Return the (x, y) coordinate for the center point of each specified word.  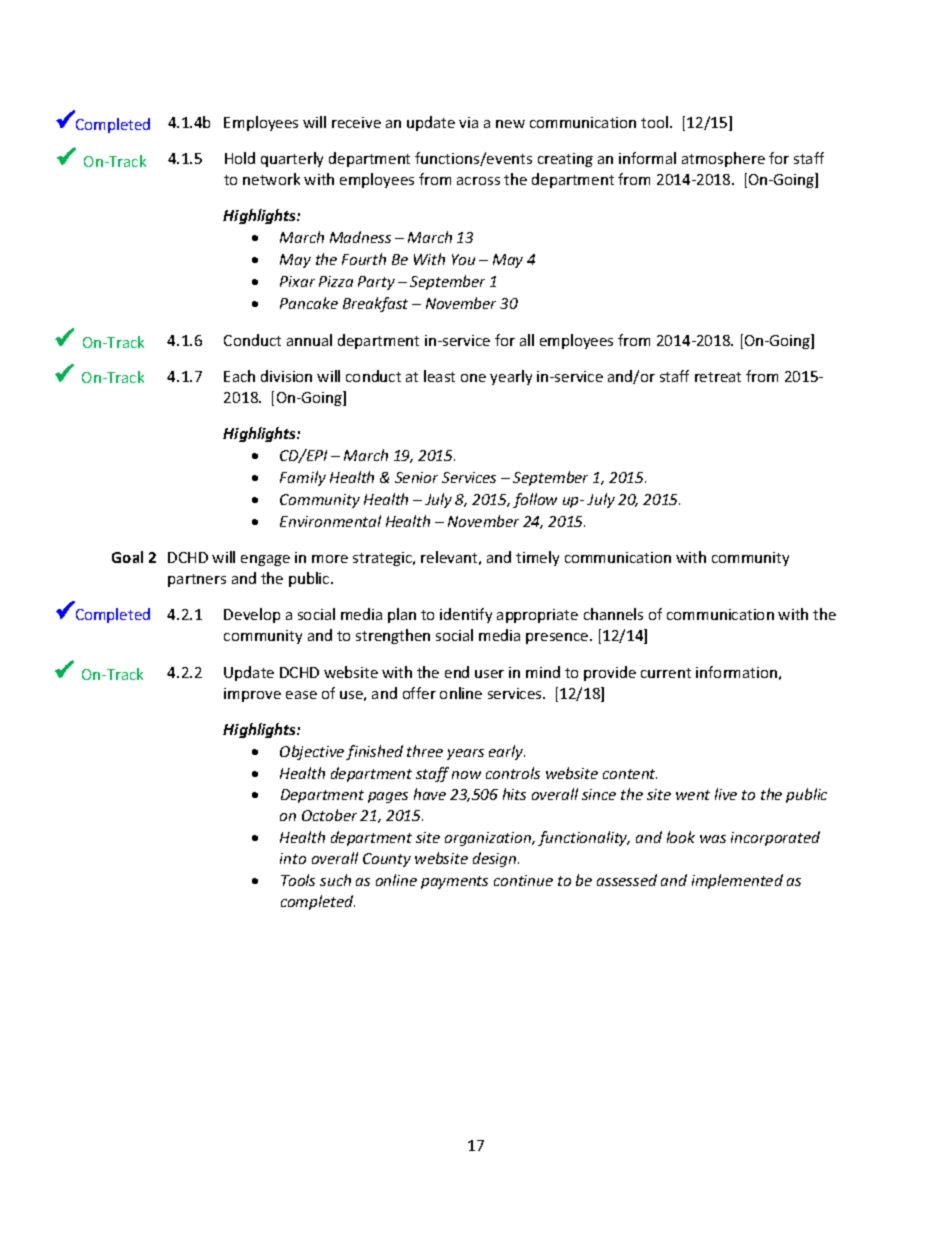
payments (454, 882)
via (468, 122)
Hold (240, 158)
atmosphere (723, 159)
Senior (416, 477)
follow (535, 500)
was (713, 839)
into (293, 858)
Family (303, 478)
